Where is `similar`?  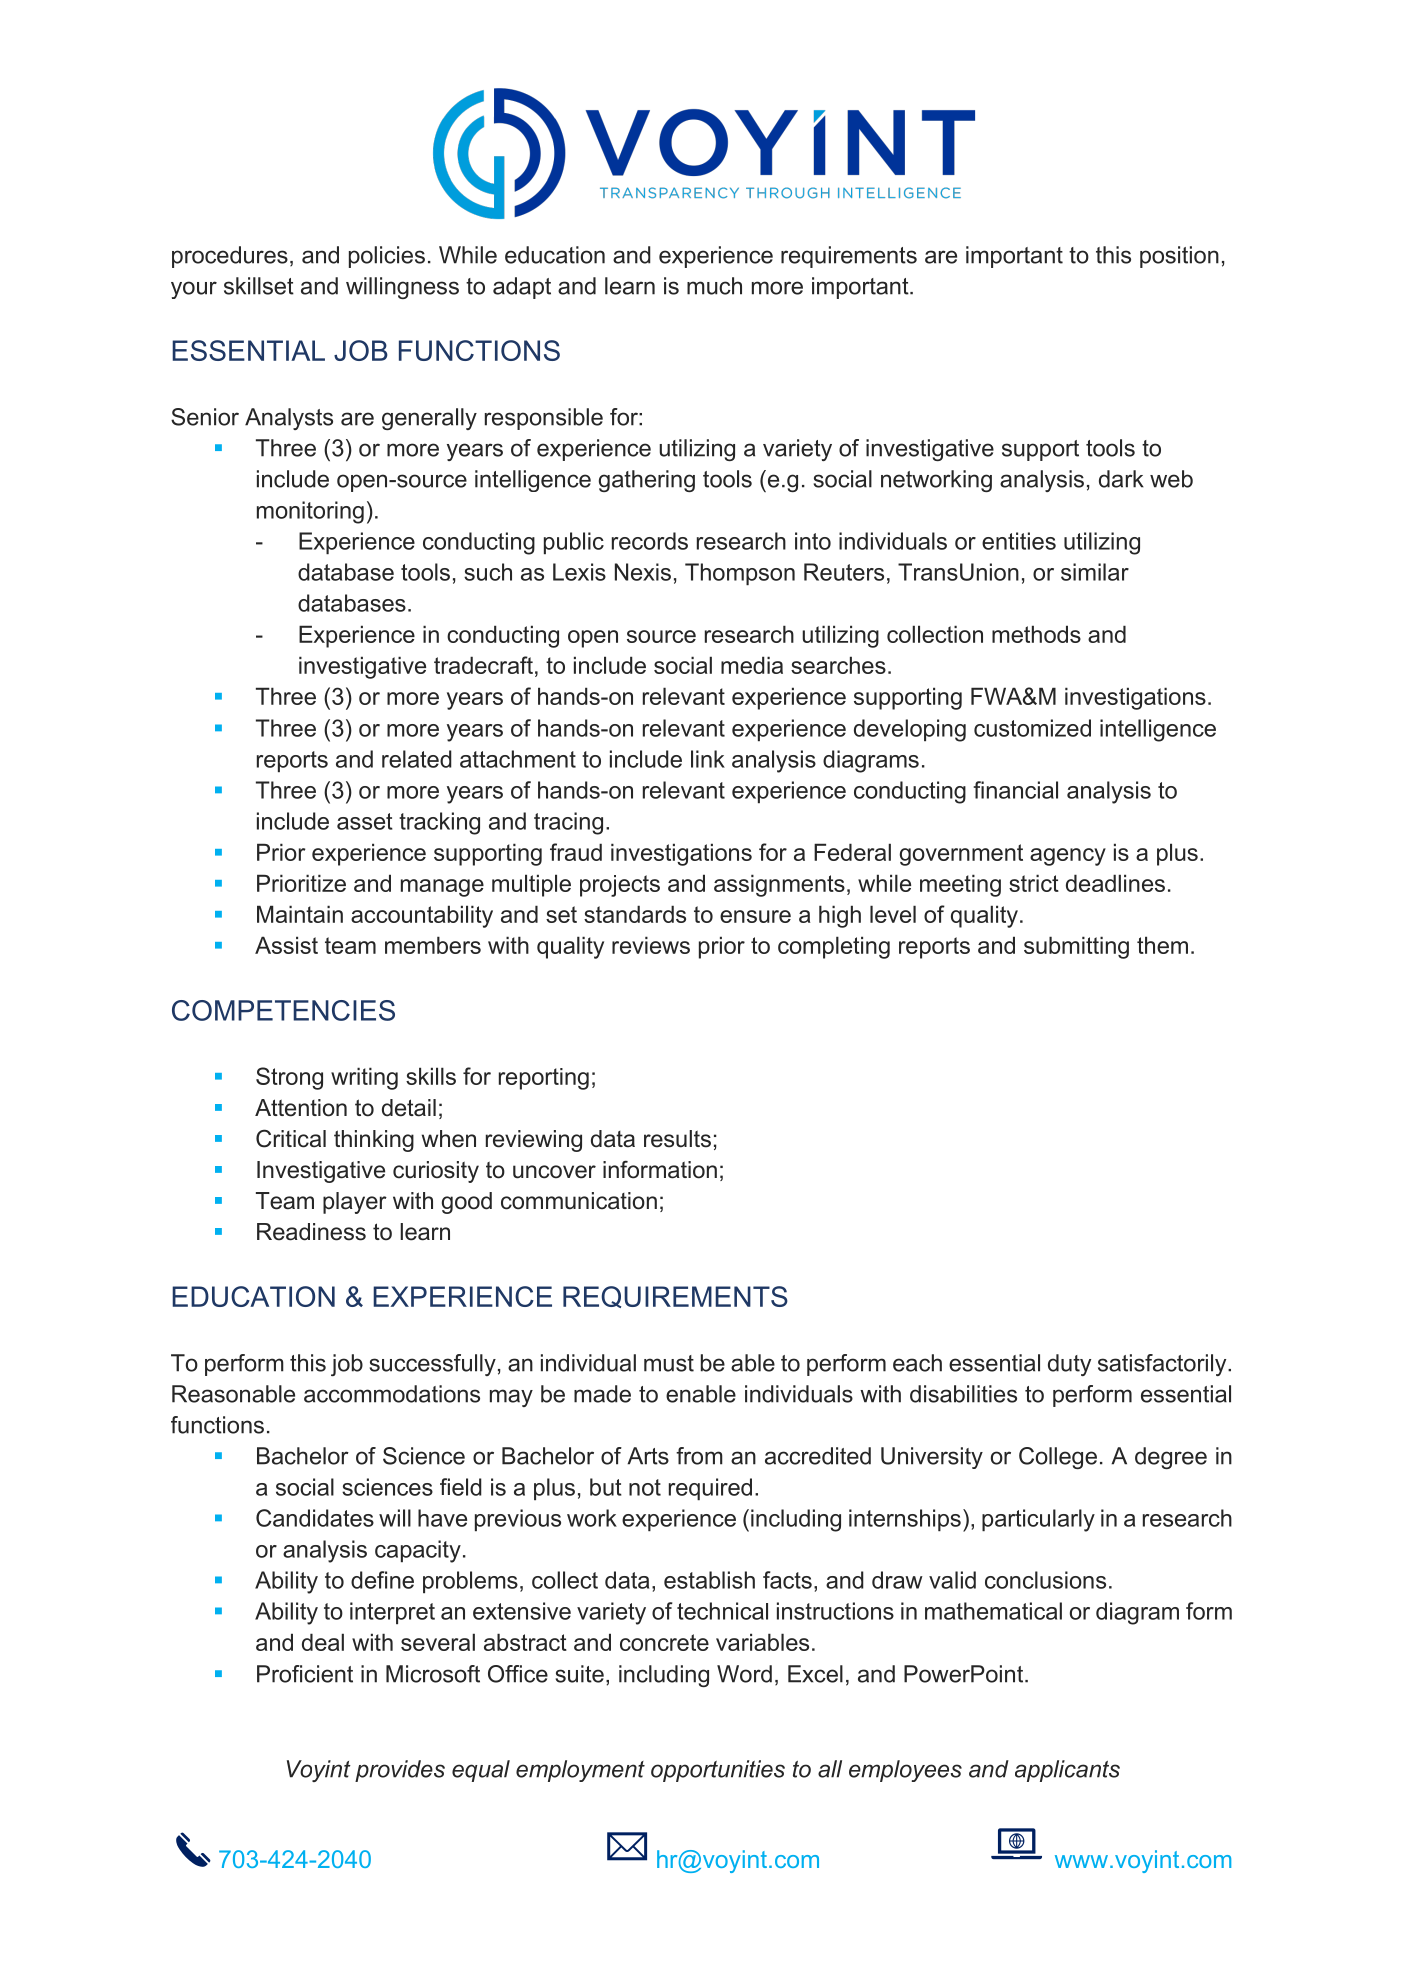 similar is located at coordinates (1095, 572).
